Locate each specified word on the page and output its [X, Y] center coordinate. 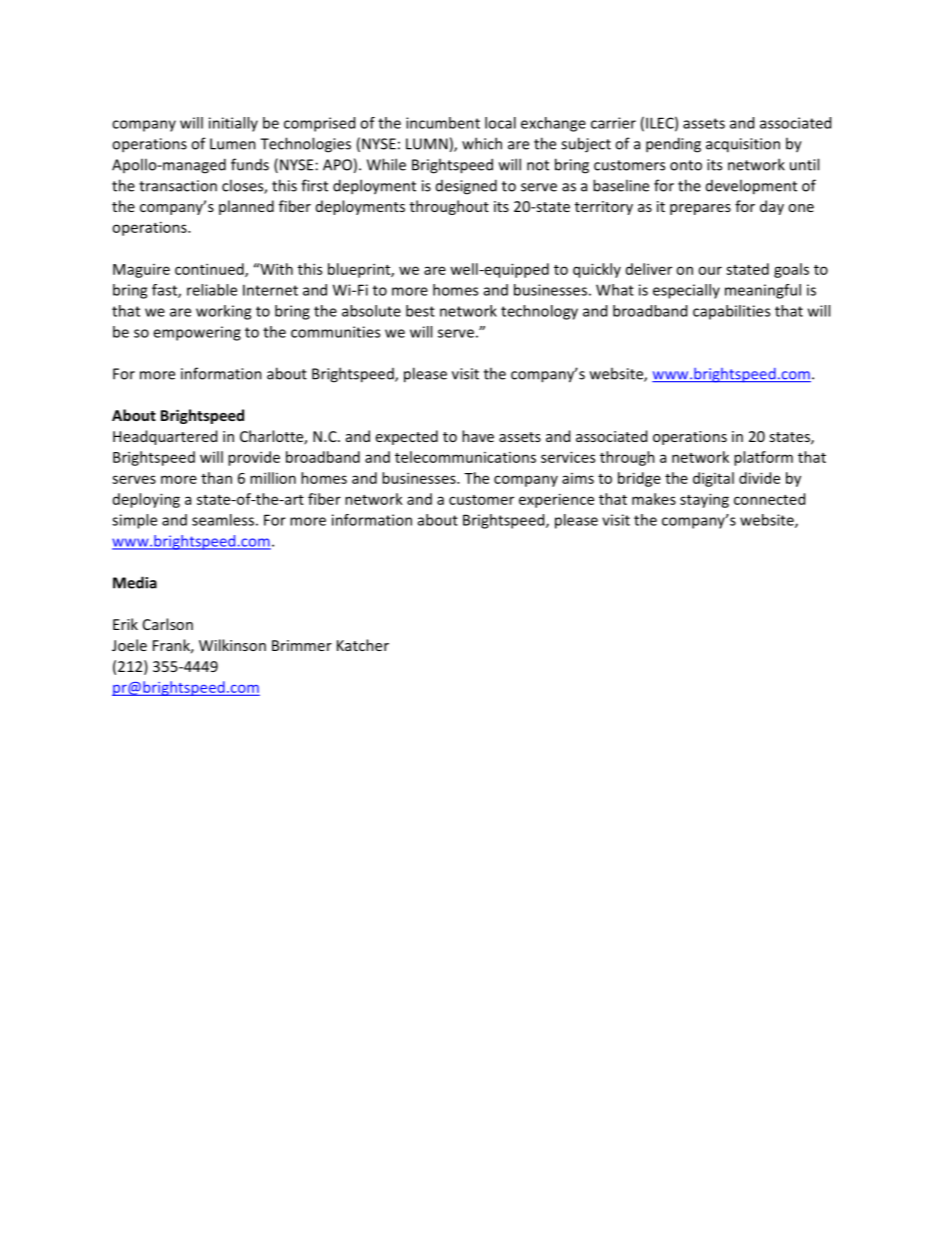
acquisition [743, 145]
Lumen [233, 144]
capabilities [731, 312]
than [216, 478]
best [420, 311]
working [223, 312]
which [482, 143]
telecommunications [465, 457]
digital [713, 479]
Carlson [168, 624]
